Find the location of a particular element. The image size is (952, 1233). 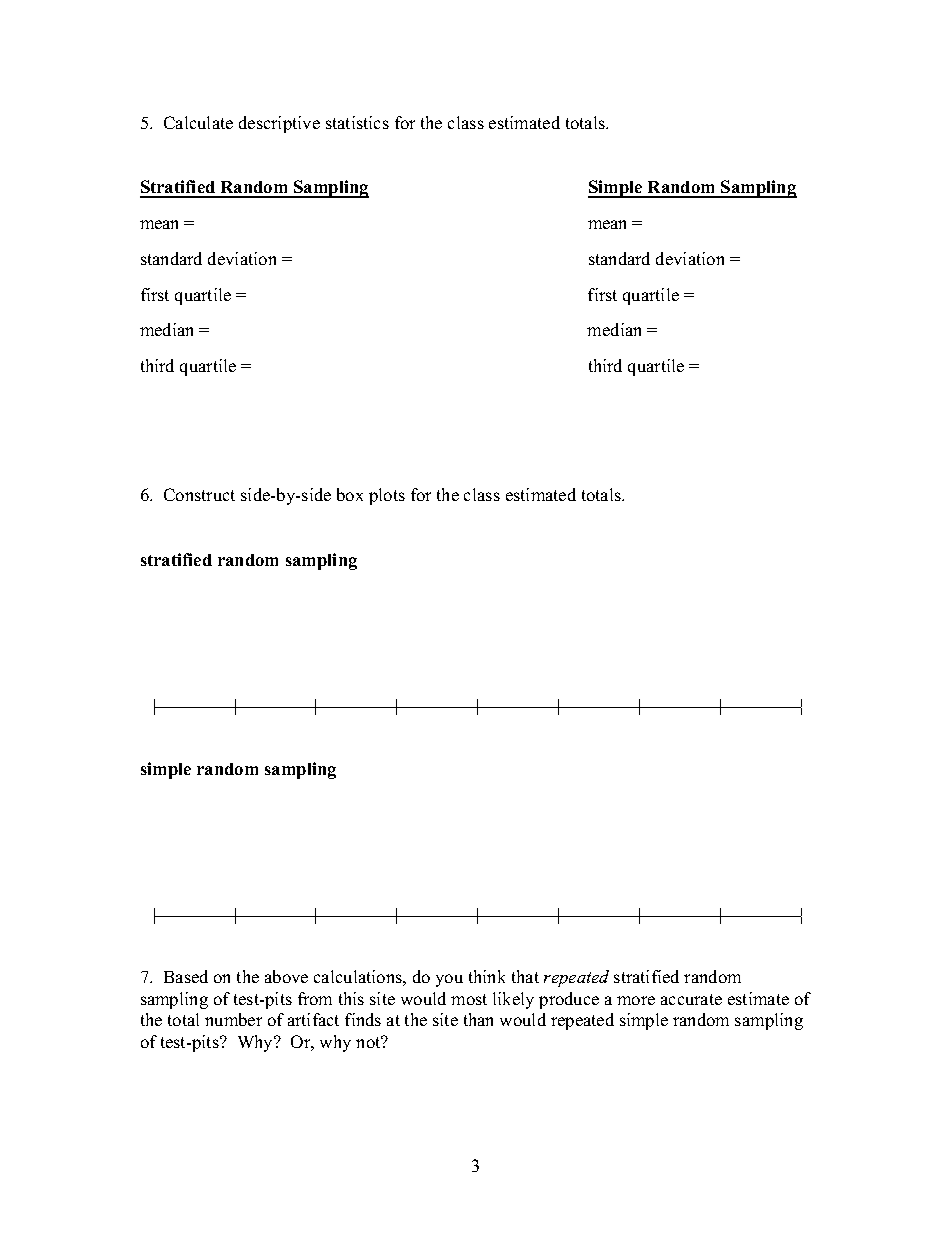

box is located at coordinates (350, 494).
